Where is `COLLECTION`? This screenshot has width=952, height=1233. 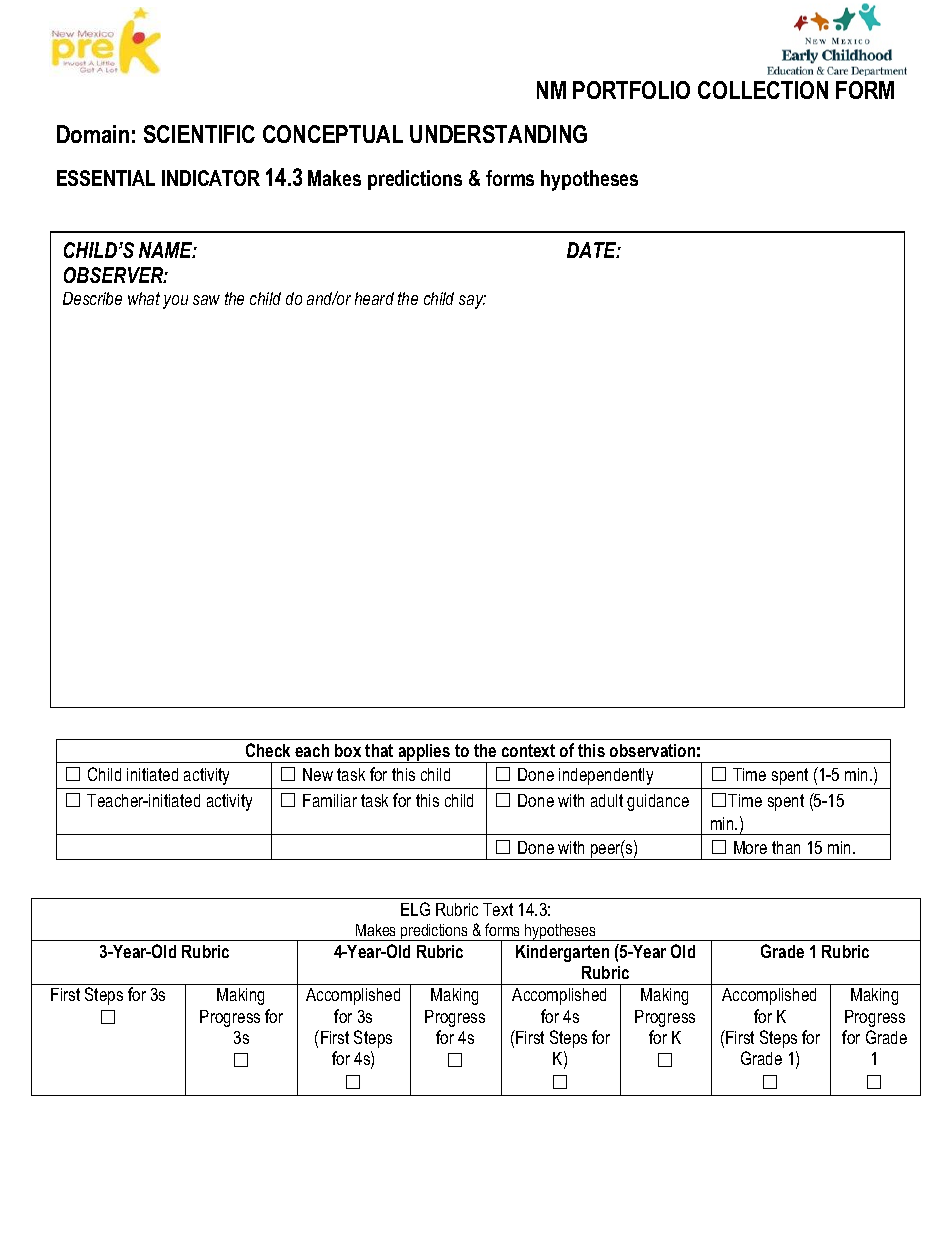
COLLECTION is located at coordinates (763, 90).
